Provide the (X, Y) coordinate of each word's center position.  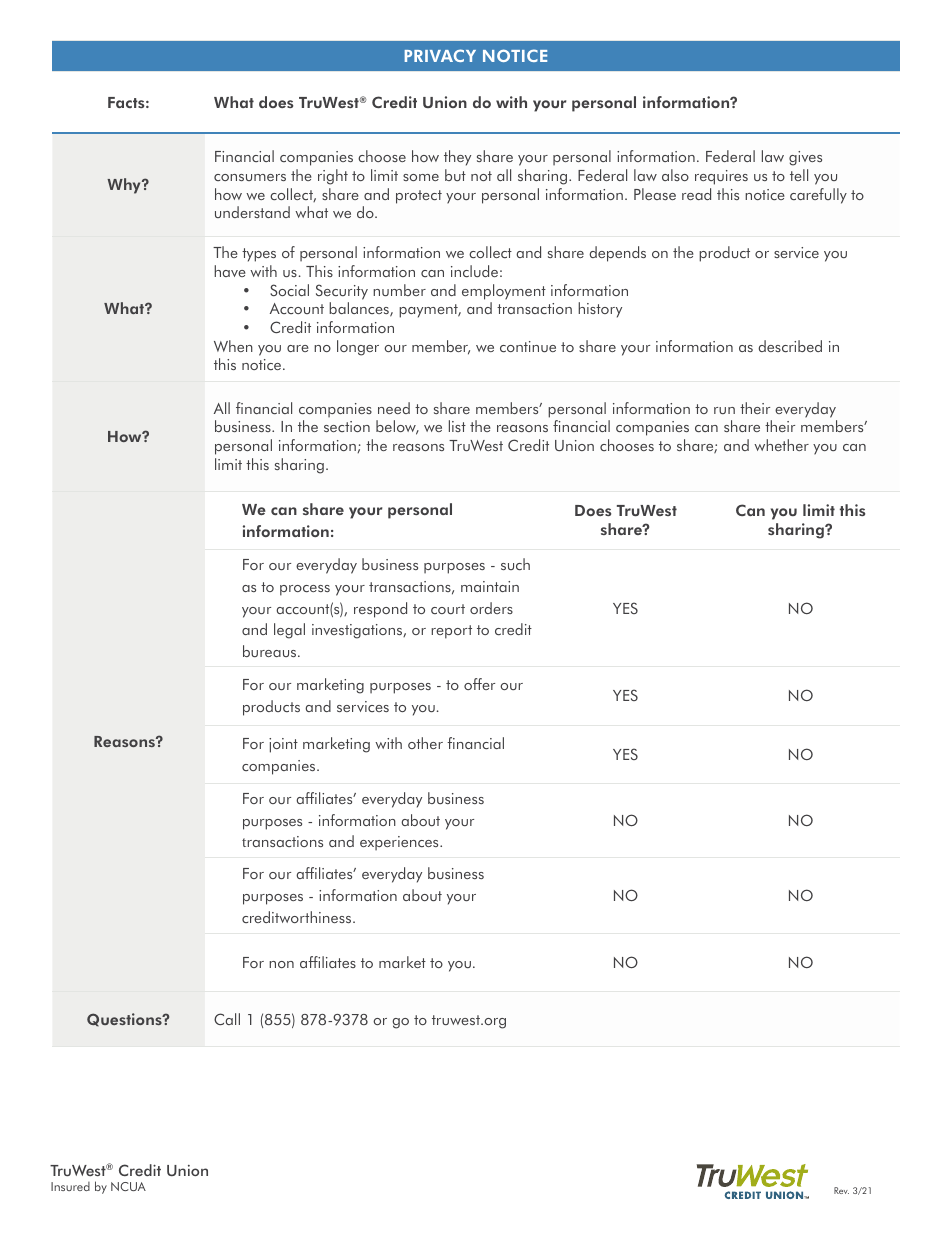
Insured (70, 1186)
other (425, 743)
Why (125, 186)
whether (781, 445)
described (790, 346)
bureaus (271, 651)
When (233, 346)
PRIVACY (440, 55)
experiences (400, 843)
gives (805, 158)
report (451, 632)
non (281, 964)
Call (227, 1019)
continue (528, 346)
